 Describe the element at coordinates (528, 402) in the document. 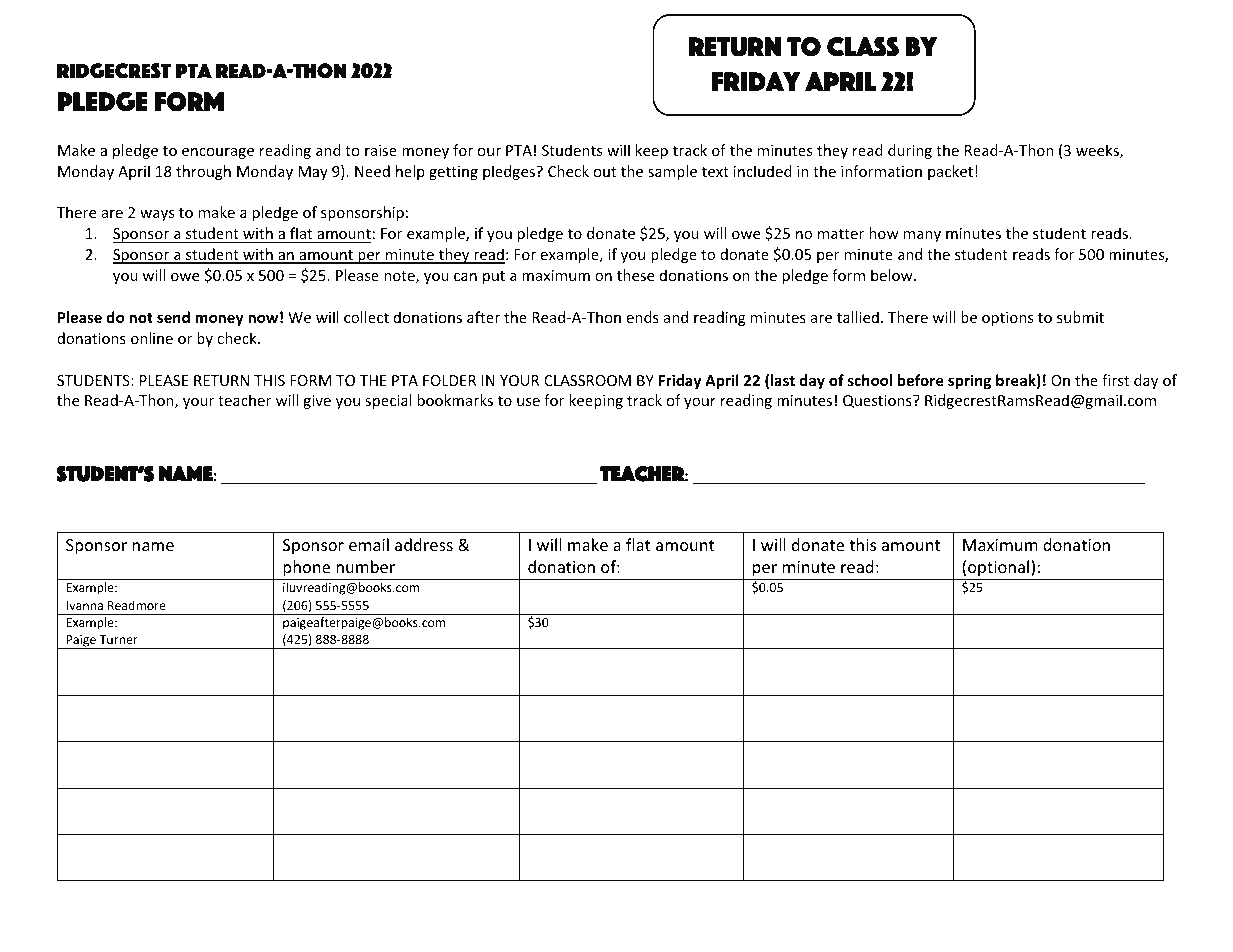

I see `use` at that location.
